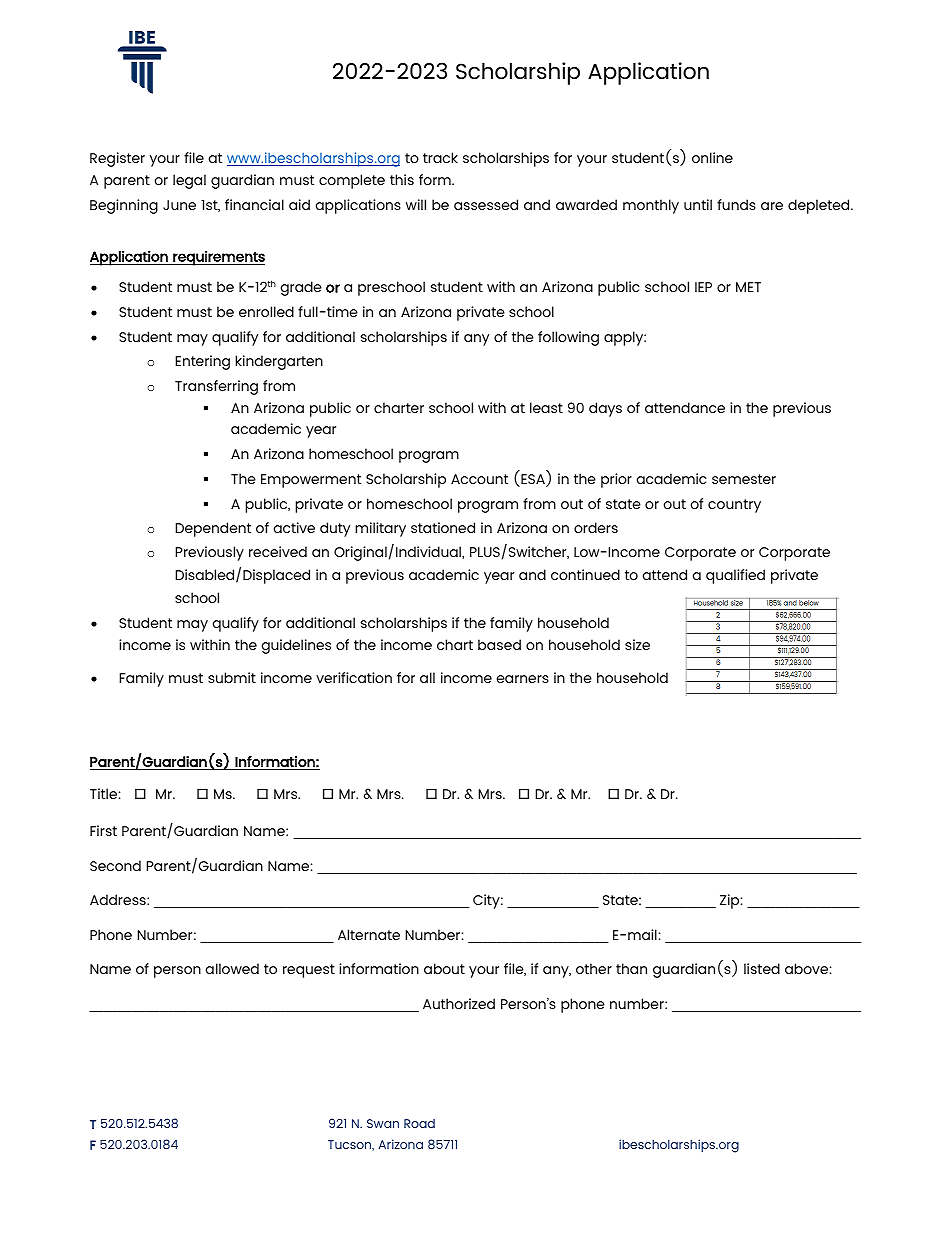 The image size is (952, 1233). What do you see at coordinates (735, 576) in the screenshot?
I see `qualified` at bounding box center [735, 576].
